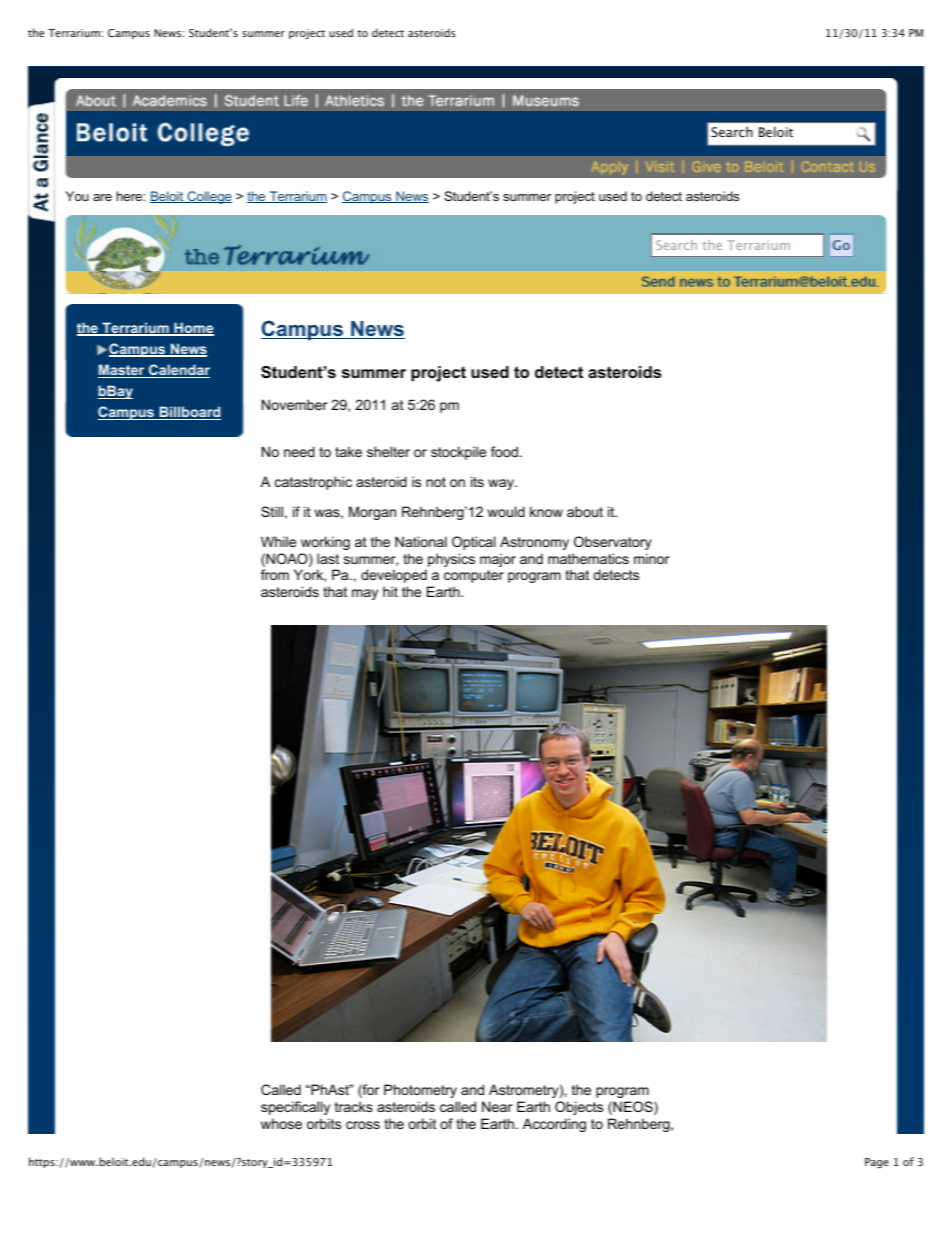 The width and height of the screenshot is (952, 1233). I want to click on food, so click(504, 451).
